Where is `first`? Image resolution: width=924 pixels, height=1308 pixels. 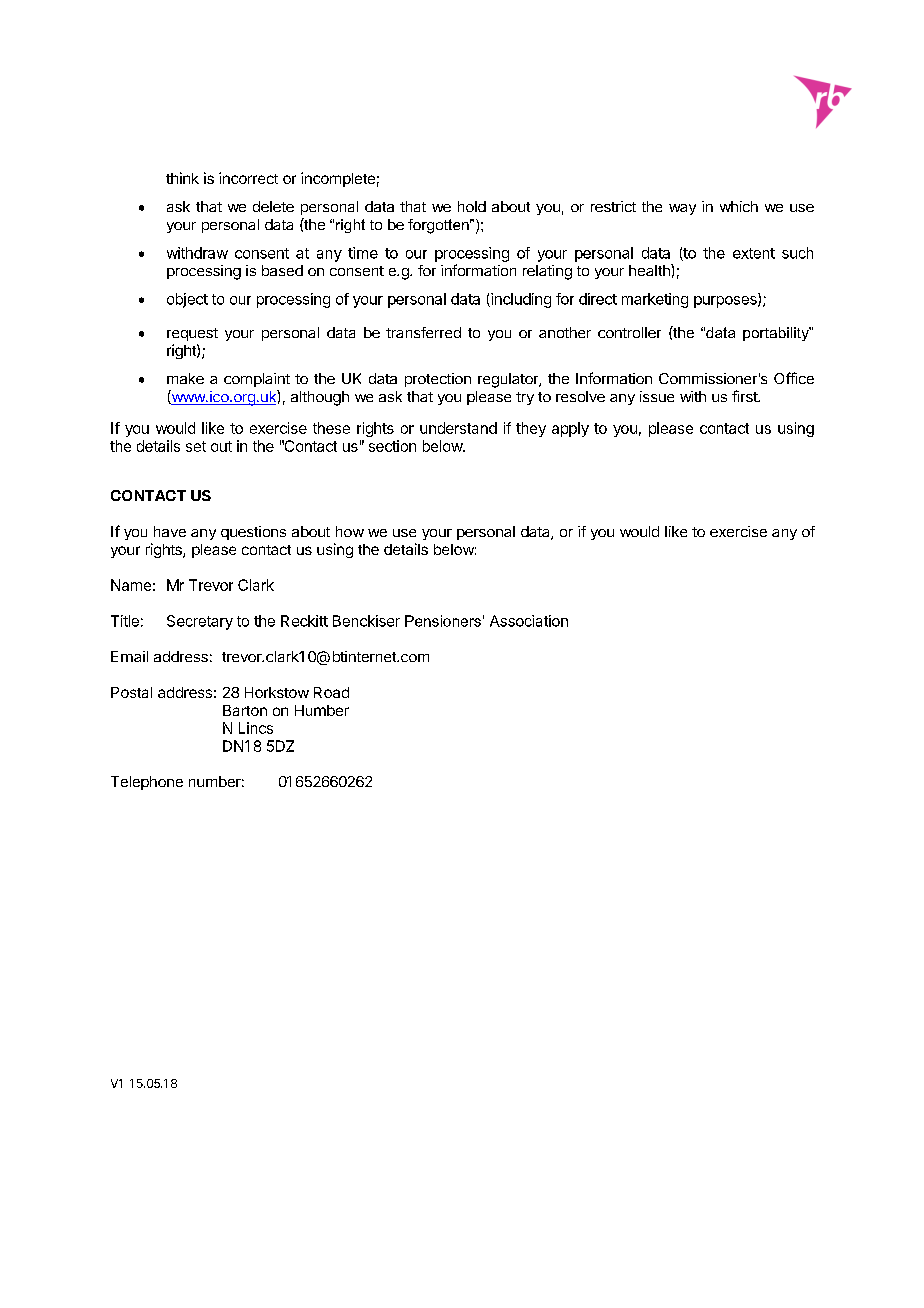 first is located at coordinates (745, 396).
